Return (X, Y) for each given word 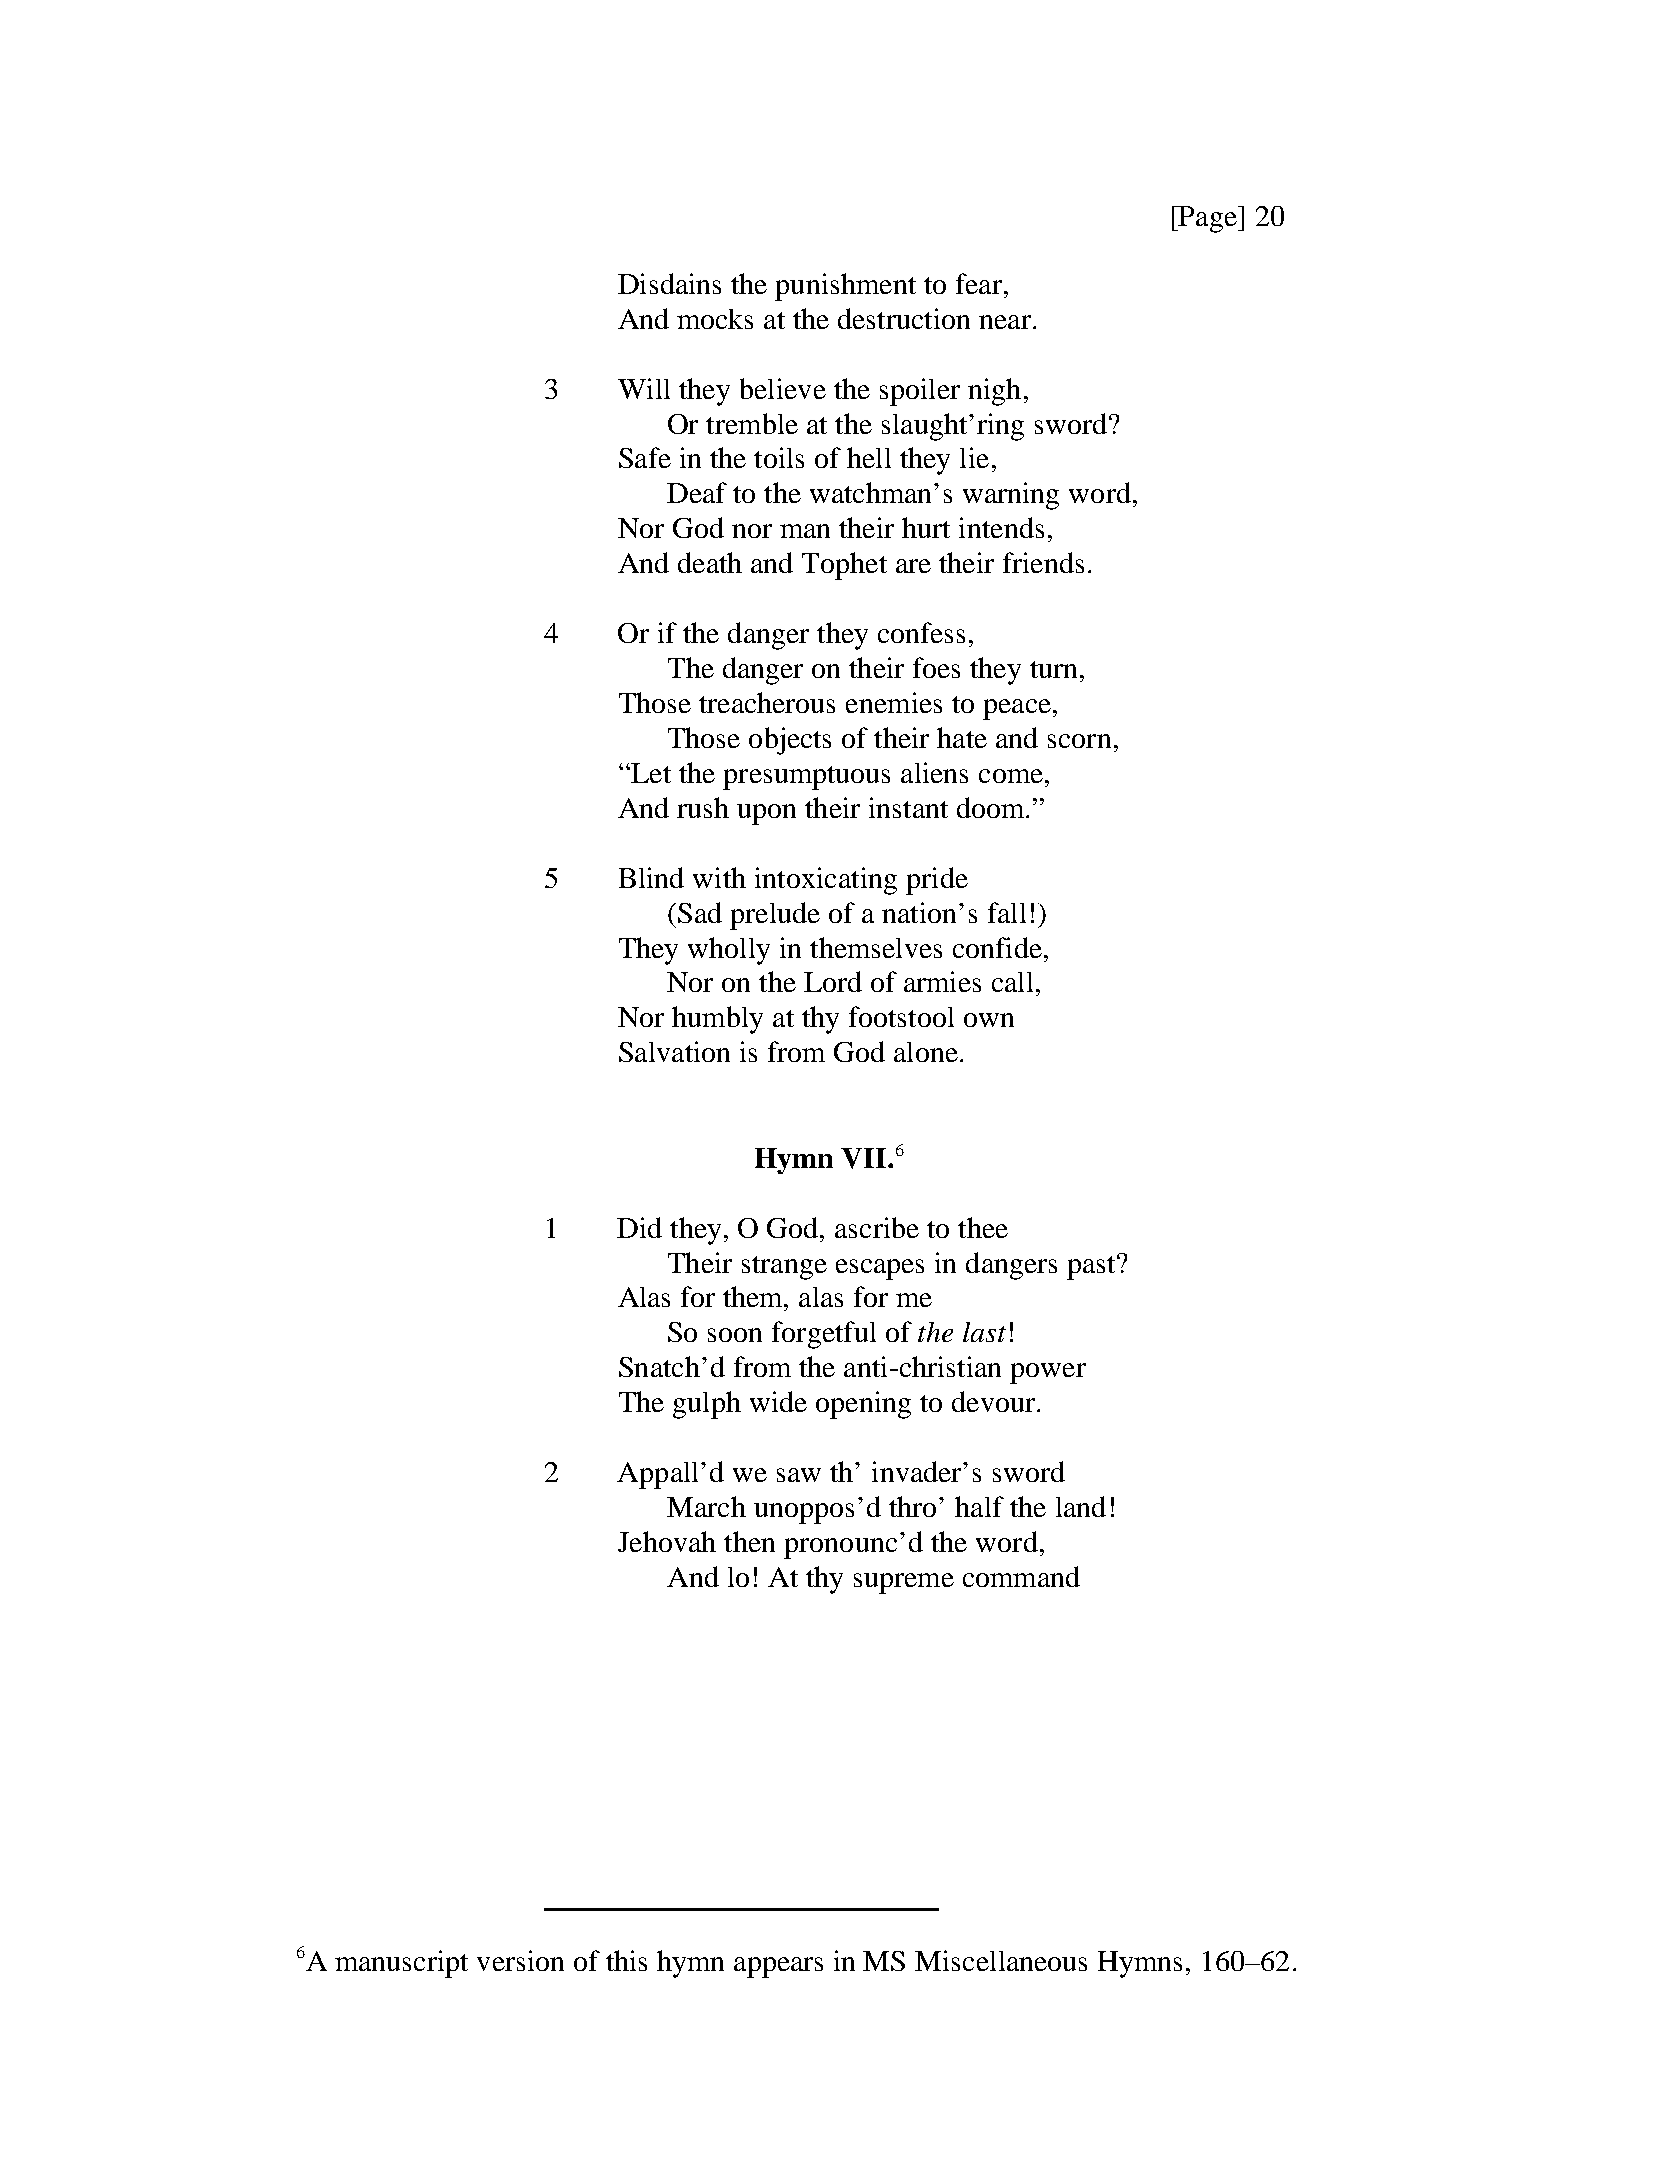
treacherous (767, 702)
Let (650, 773)
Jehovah (667, 1541)
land (1081, 1506)
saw (799, 1475)
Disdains (669, 283)
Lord (833, 981)
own (989, 1020)
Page (1208, 219)
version (520, 1960)
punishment (845, 287)
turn (1053, 669)
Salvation (674, 1051)
